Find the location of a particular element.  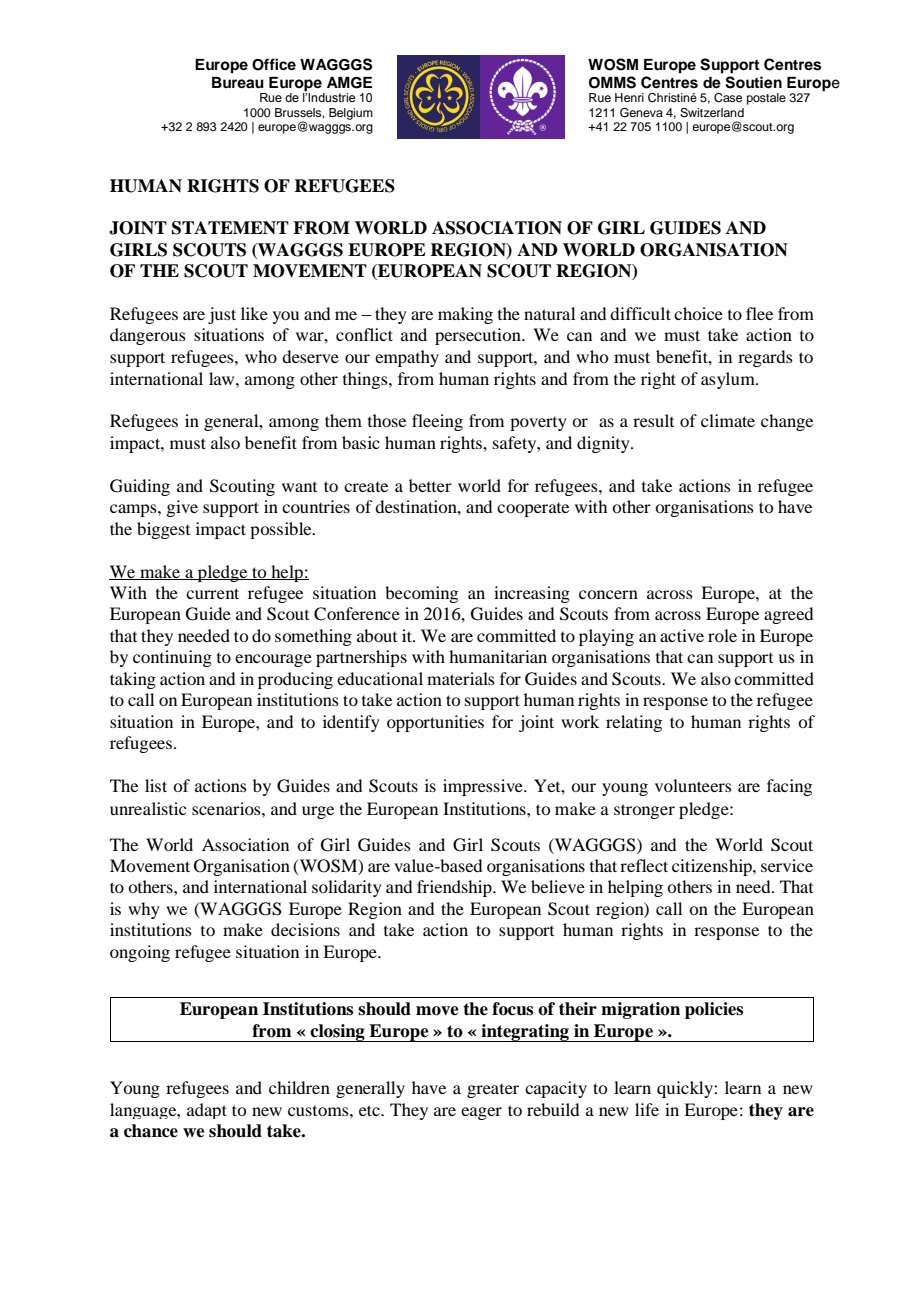

current is located at coordinates (212, 593).
